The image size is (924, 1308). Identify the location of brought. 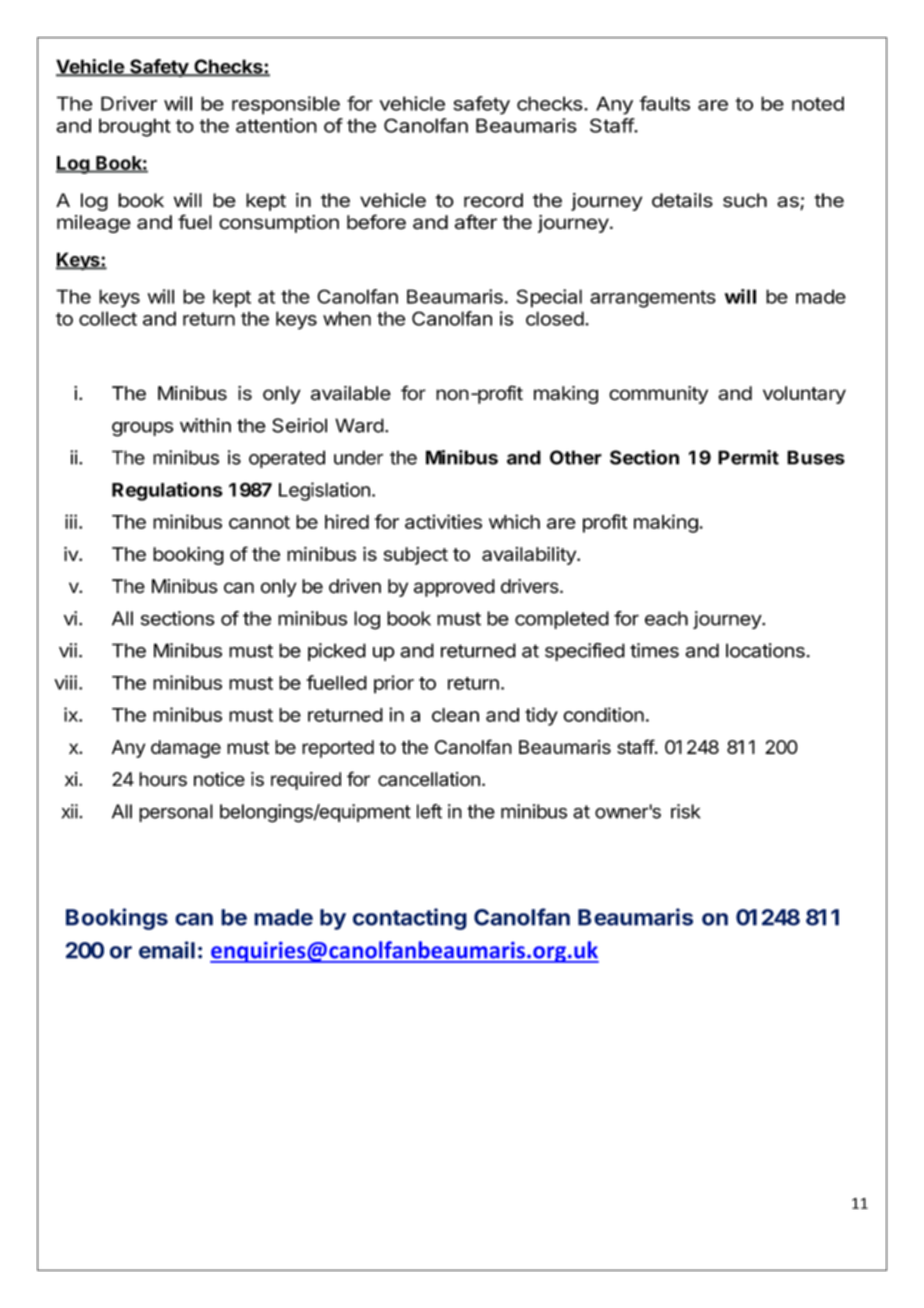
(135, 127).
